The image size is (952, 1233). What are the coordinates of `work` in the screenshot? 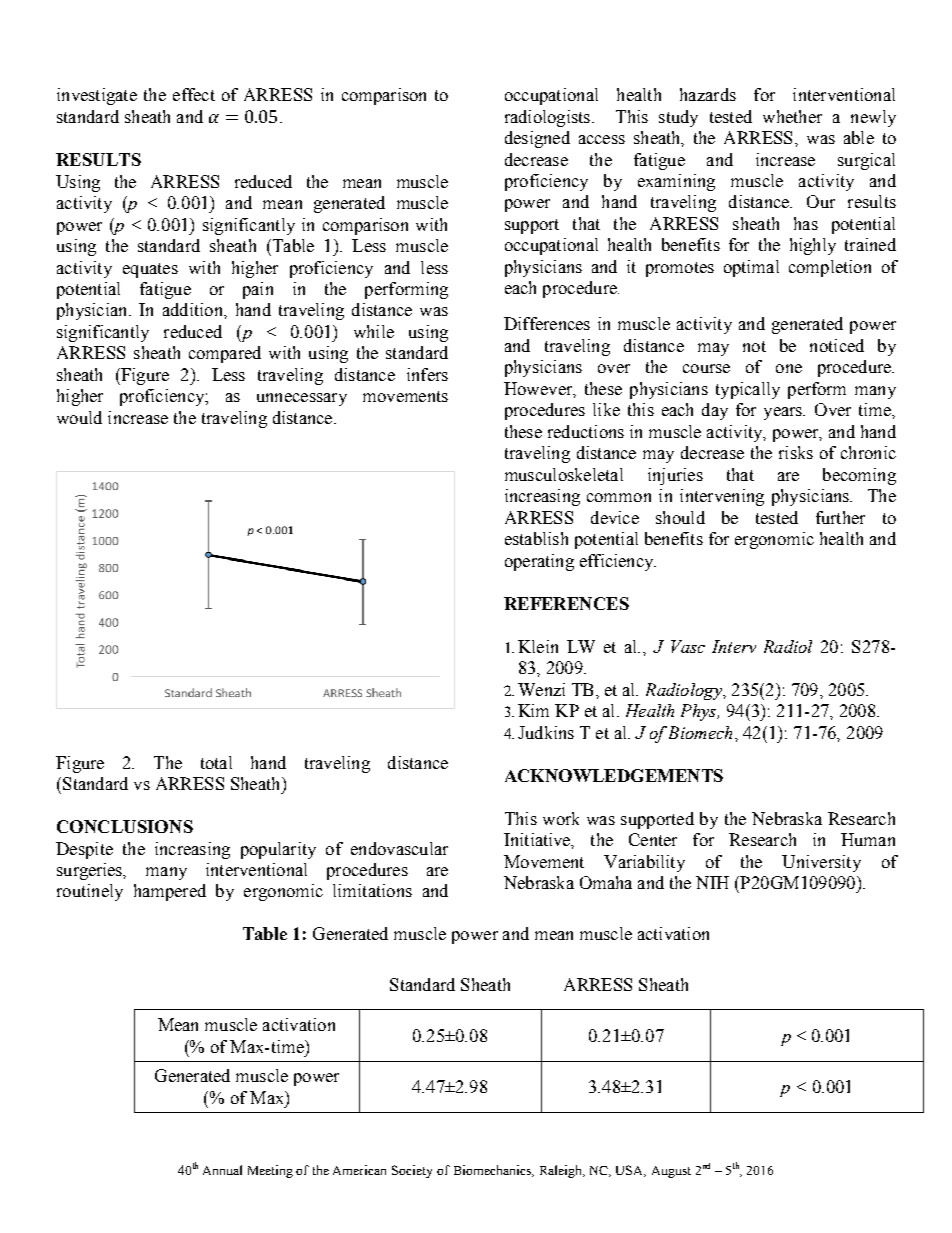 It's located at (561, 818).
